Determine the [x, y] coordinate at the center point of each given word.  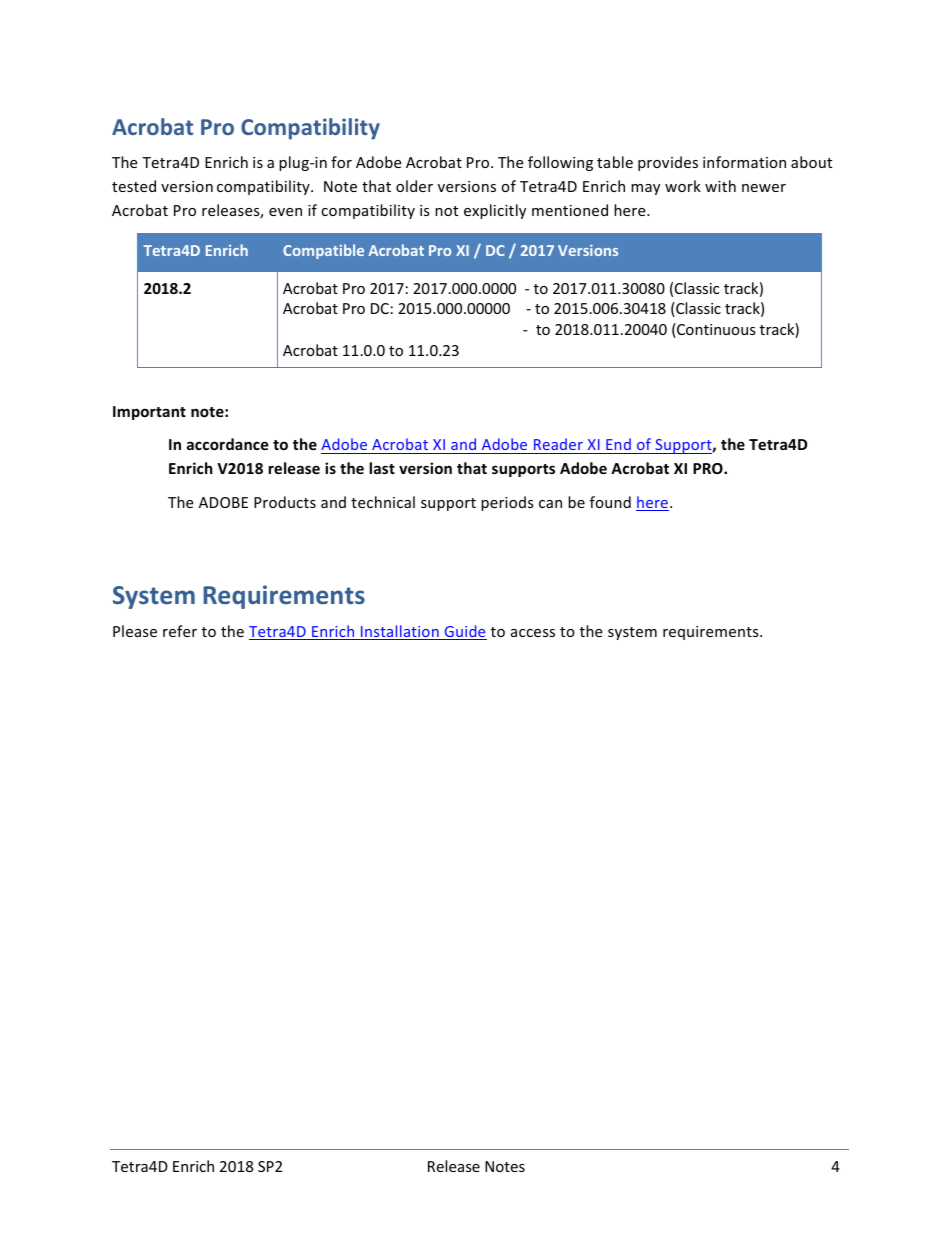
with [720, 186]
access [533, 633]
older [414, 186]
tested [134, 186]
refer [180, 631]
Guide [464, 632]
